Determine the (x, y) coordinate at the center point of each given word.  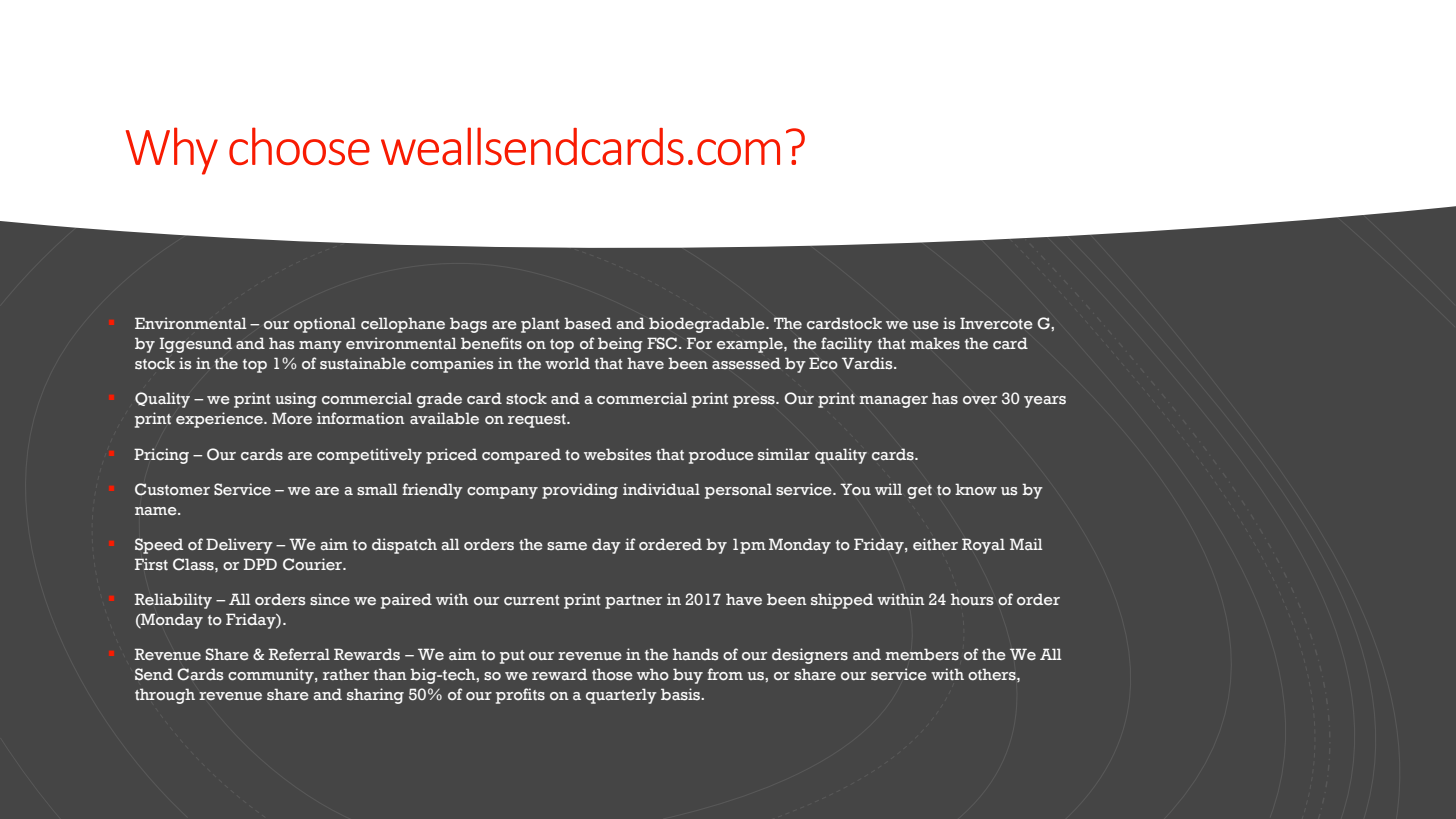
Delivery (239, 546)
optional (325, 325)
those (612, 674)
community (272, 676)
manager (893, 402)
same (567, 546)
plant (540, 325)
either (935, 544)
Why (172, 151)
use (926, 325)
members (922, 654)
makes (935, 343)
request (538, 421)
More (292, 418)
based (588, 323)
